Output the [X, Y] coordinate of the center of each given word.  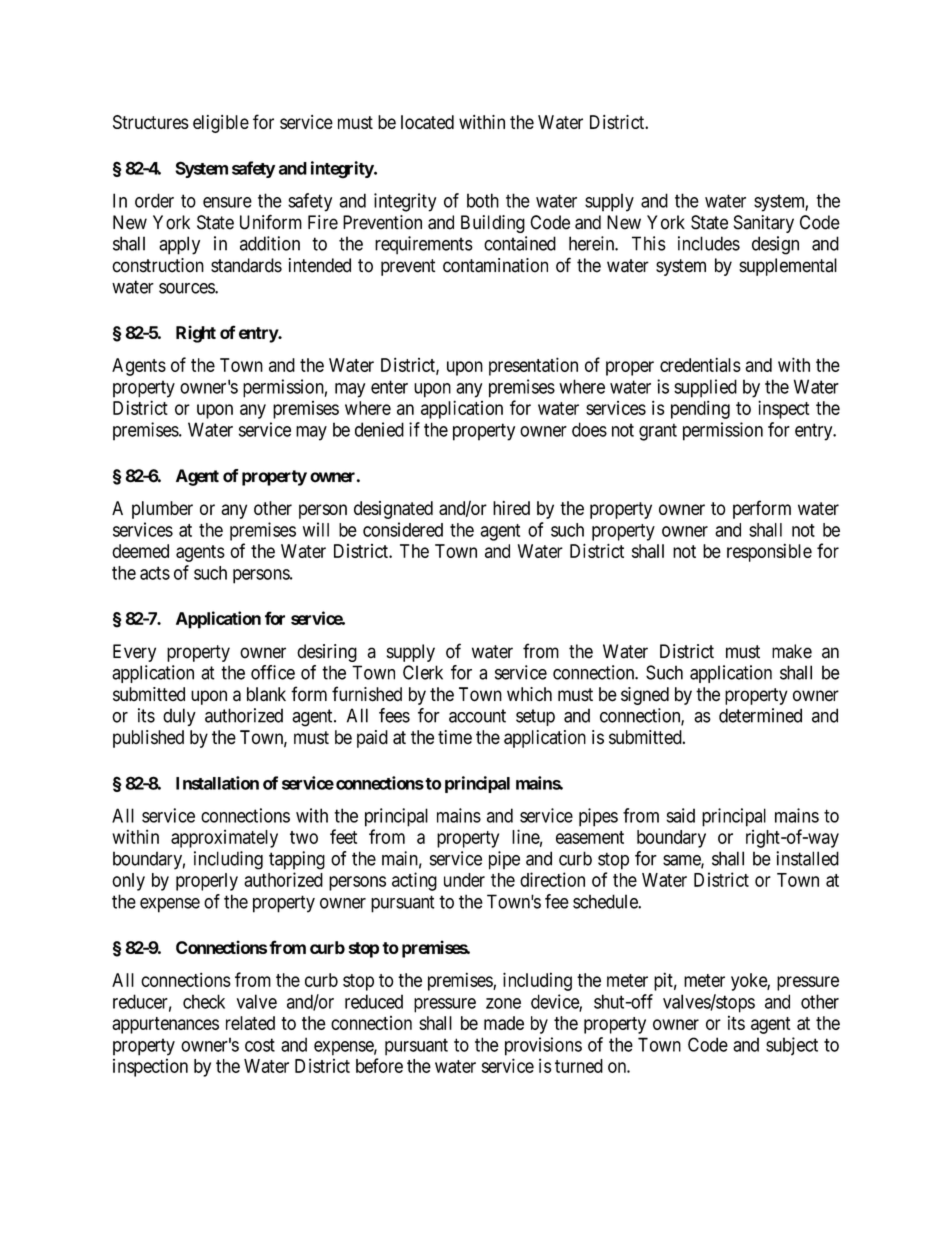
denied [379, 429]
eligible [221, 124]
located [427, 122]
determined [760, 715]
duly [179, 717]
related [250, 1023]
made [504, 1023]
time [455, 737]
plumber [162, 510]
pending [700, 409]
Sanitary [764, 224]
